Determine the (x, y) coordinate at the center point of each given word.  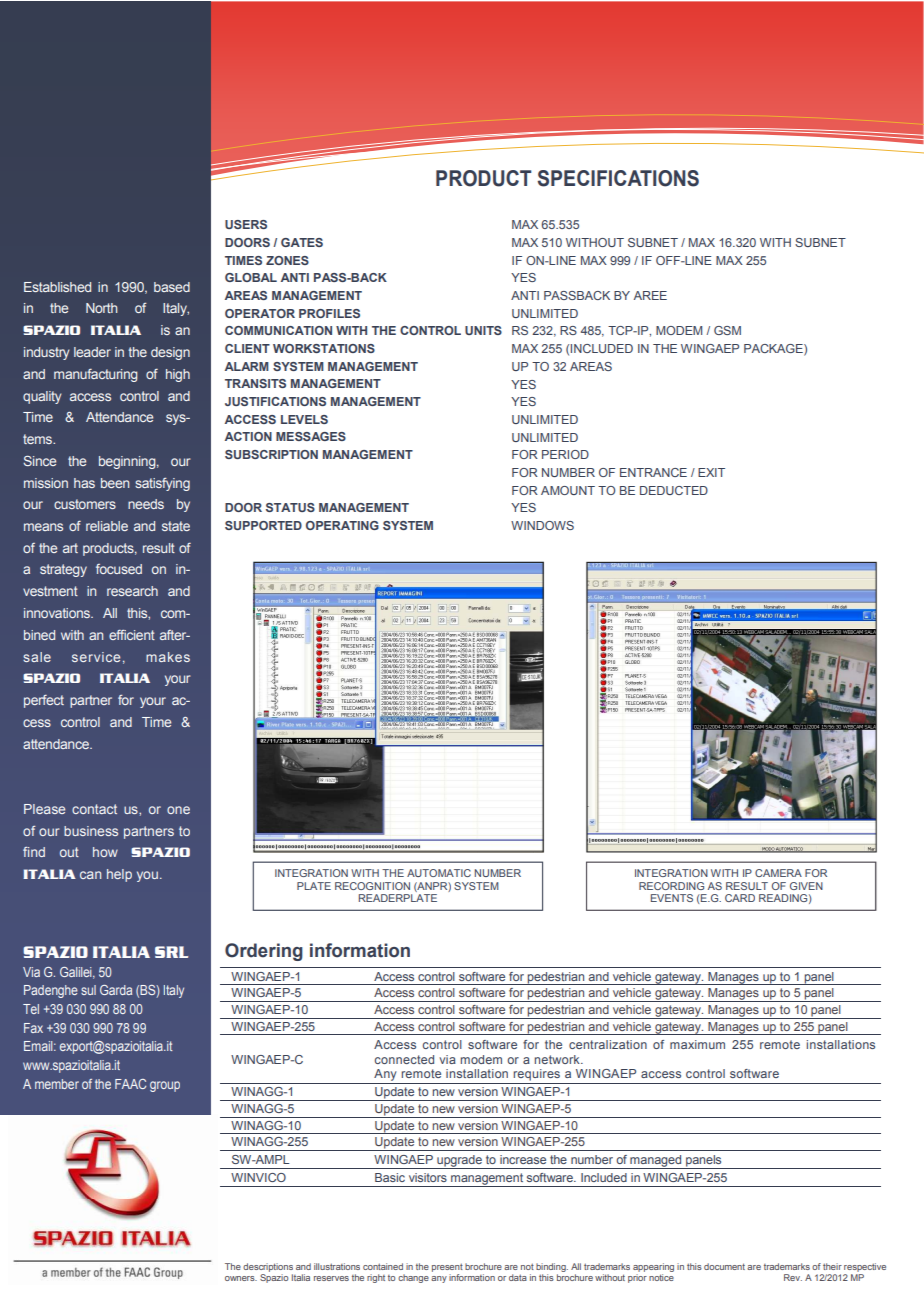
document (724, 1266)
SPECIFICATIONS (618, 178)
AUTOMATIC (439, 873)
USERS (246, 224)
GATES (302, 242)
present (447, 1267)
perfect (44, 701)
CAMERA (778, 873)
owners (241, 1278)
